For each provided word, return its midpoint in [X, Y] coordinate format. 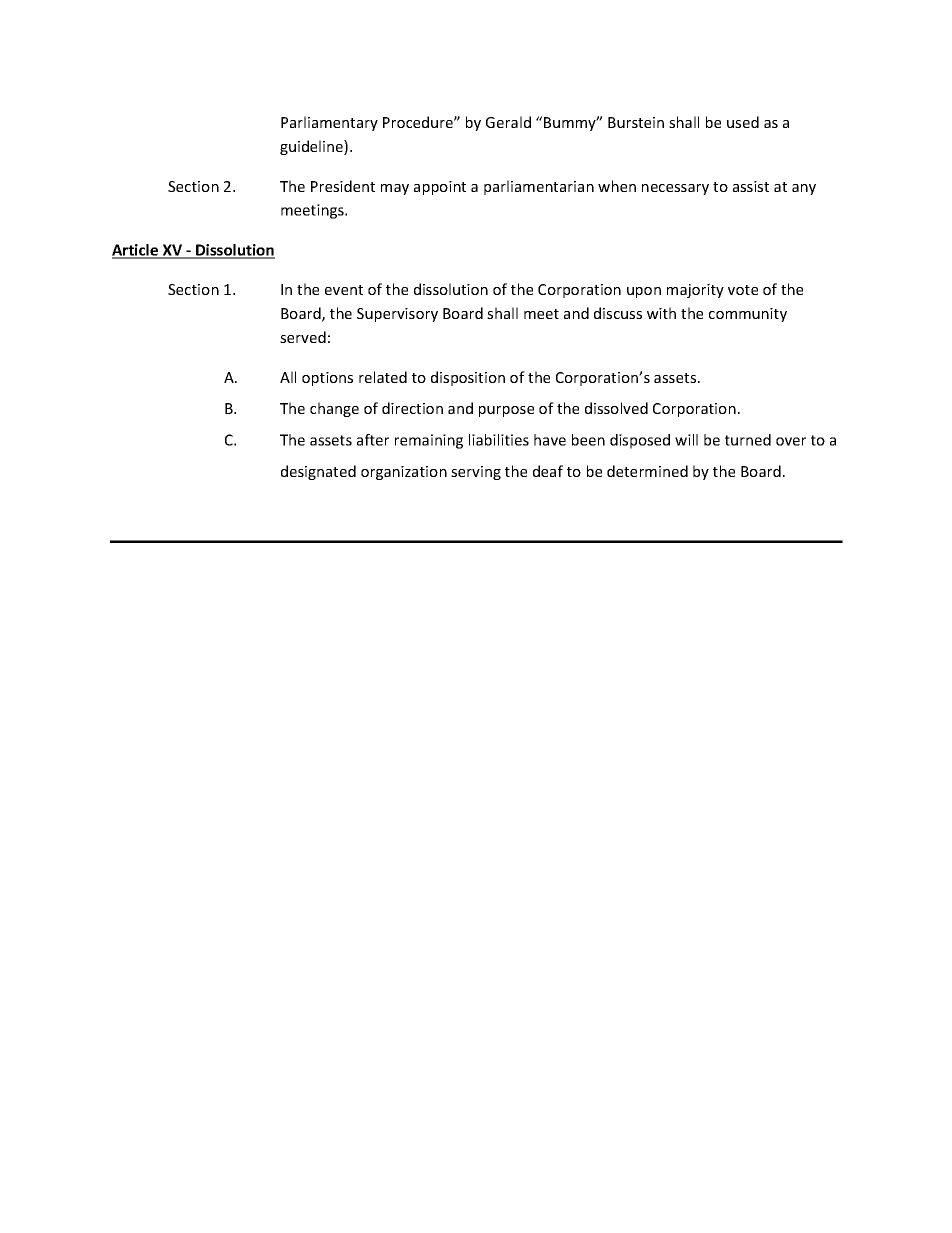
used [743, 122]
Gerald [508, 122]
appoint [440, 188]
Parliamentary [329, 123]
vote [743, 290]
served [303, 337]
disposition [468, 378]
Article [136, 251]
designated [318, 472]
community [748, 315]
